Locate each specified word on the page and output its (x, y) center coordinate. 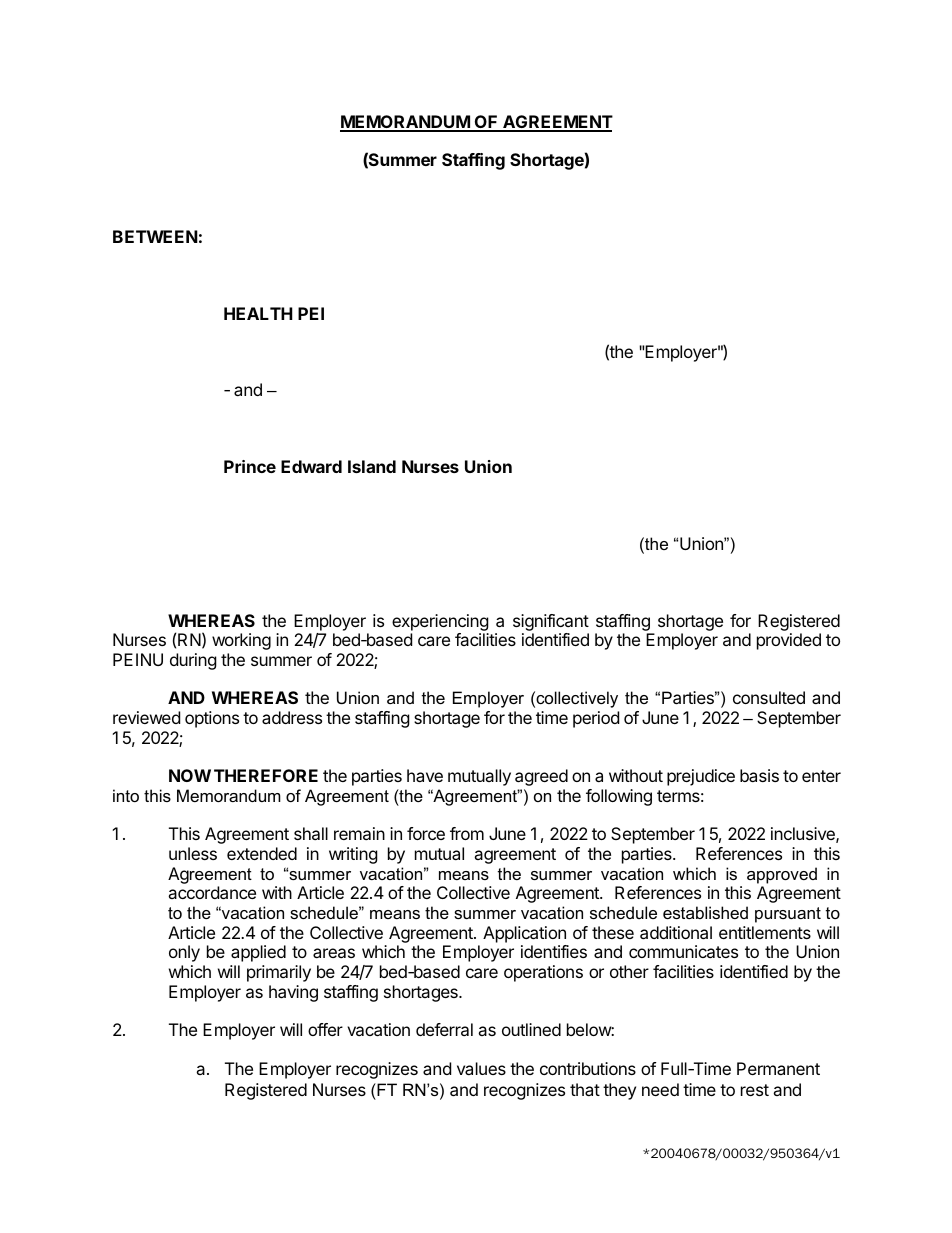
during (193, 661)
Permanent (778, 1068)
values (481, 1068)
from (467, 833)
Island (372, 466)
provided (789, 641)
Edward (311, 466)
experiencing (440, 622)
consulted (769, 697)
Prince (250, 466)
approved (782, 875)
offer (325, 1029)
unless (193, 853)
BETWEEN (155, 236)
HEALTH (258, 313)
